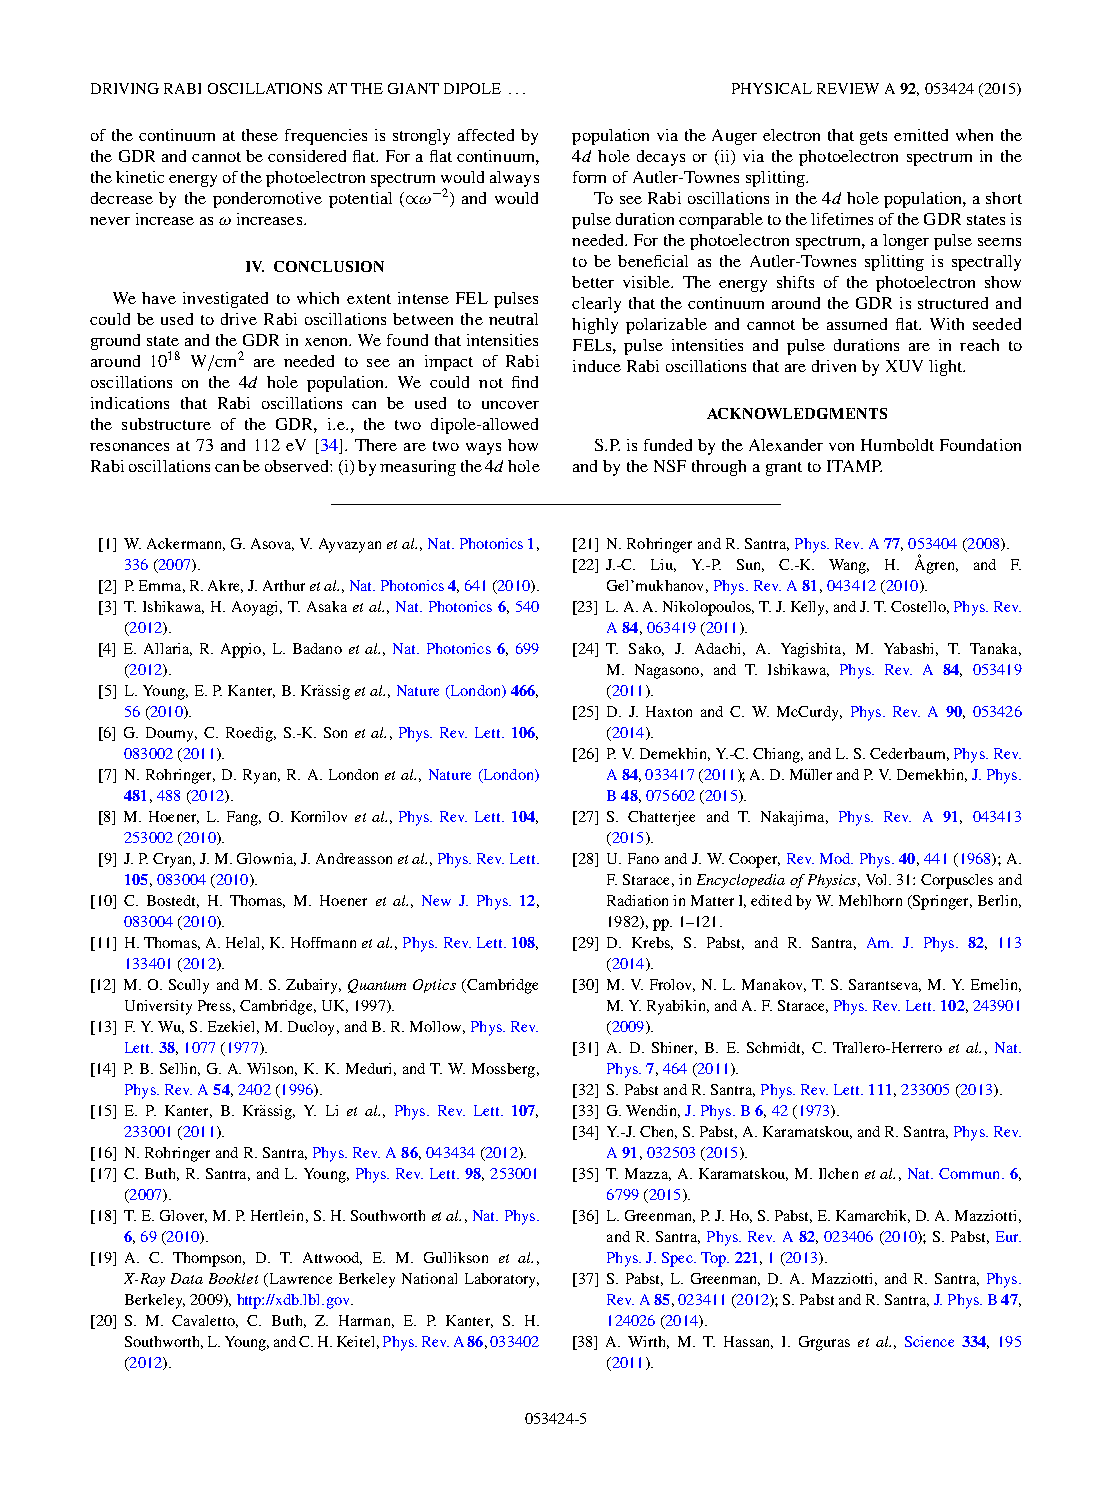  What do you see at coordinates (777, 755) in the image?
I see `Chiang` at bounding box center [777, 755].
